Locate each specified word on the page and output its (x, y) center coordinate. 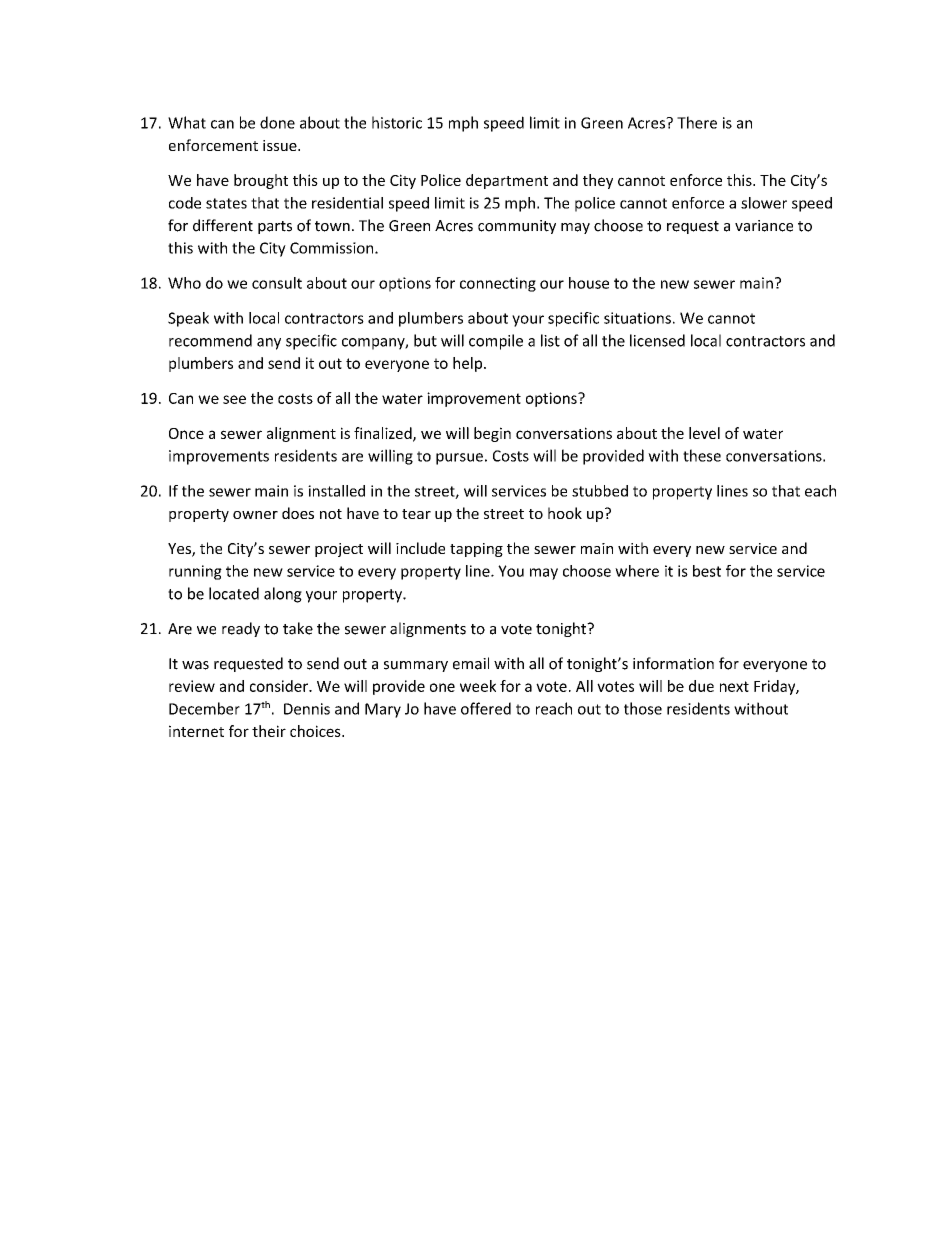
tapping (476, 550)
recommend (210, 340)
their (269, 731)
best (707, 571)
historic (397, 122)
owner (255, 515)
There (697, 122)
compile (496, 342)
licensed (657, 340)
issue (281, 145)
